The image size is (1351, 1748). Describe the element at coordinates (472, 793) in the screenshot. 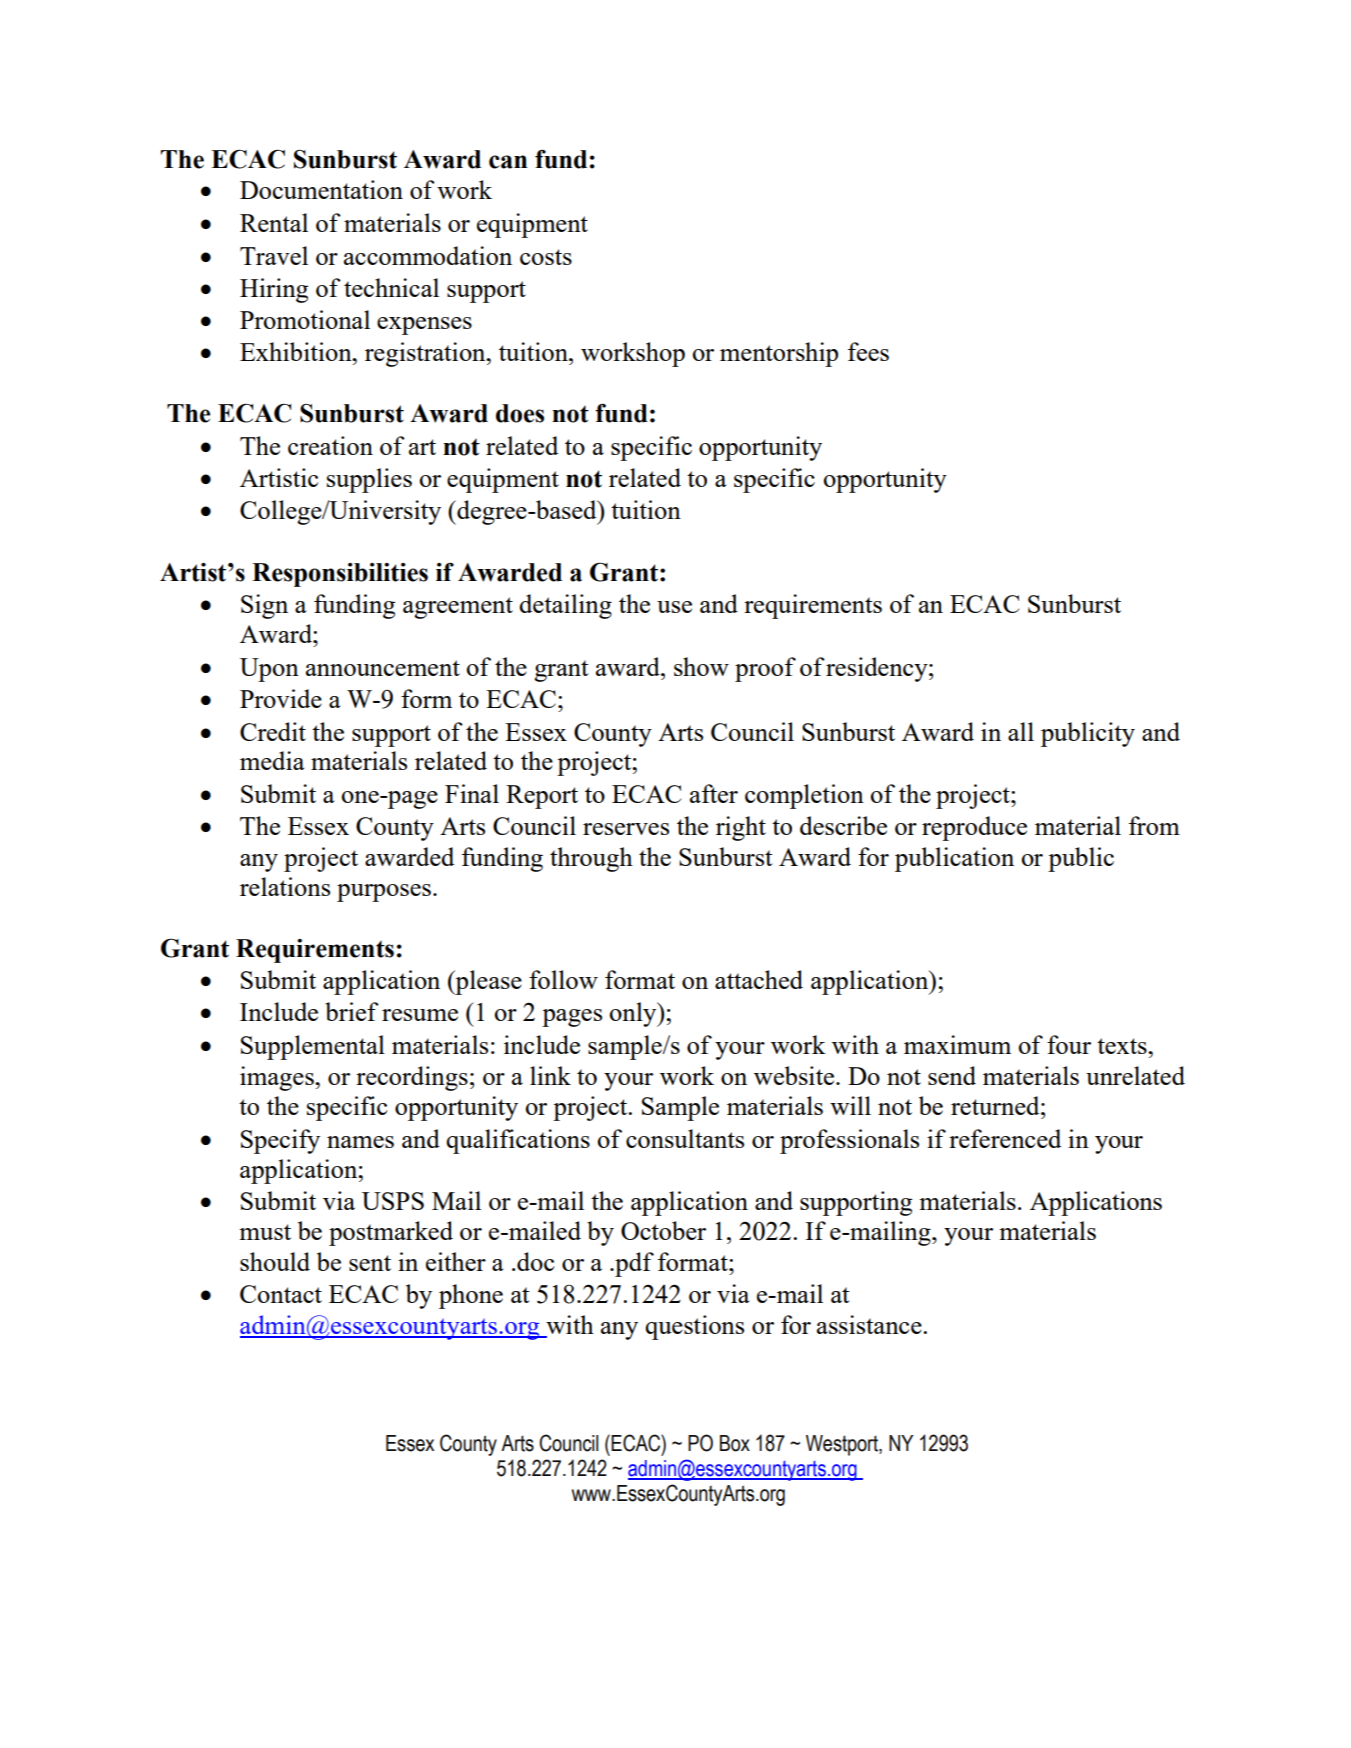

I see `Final` at that location.
